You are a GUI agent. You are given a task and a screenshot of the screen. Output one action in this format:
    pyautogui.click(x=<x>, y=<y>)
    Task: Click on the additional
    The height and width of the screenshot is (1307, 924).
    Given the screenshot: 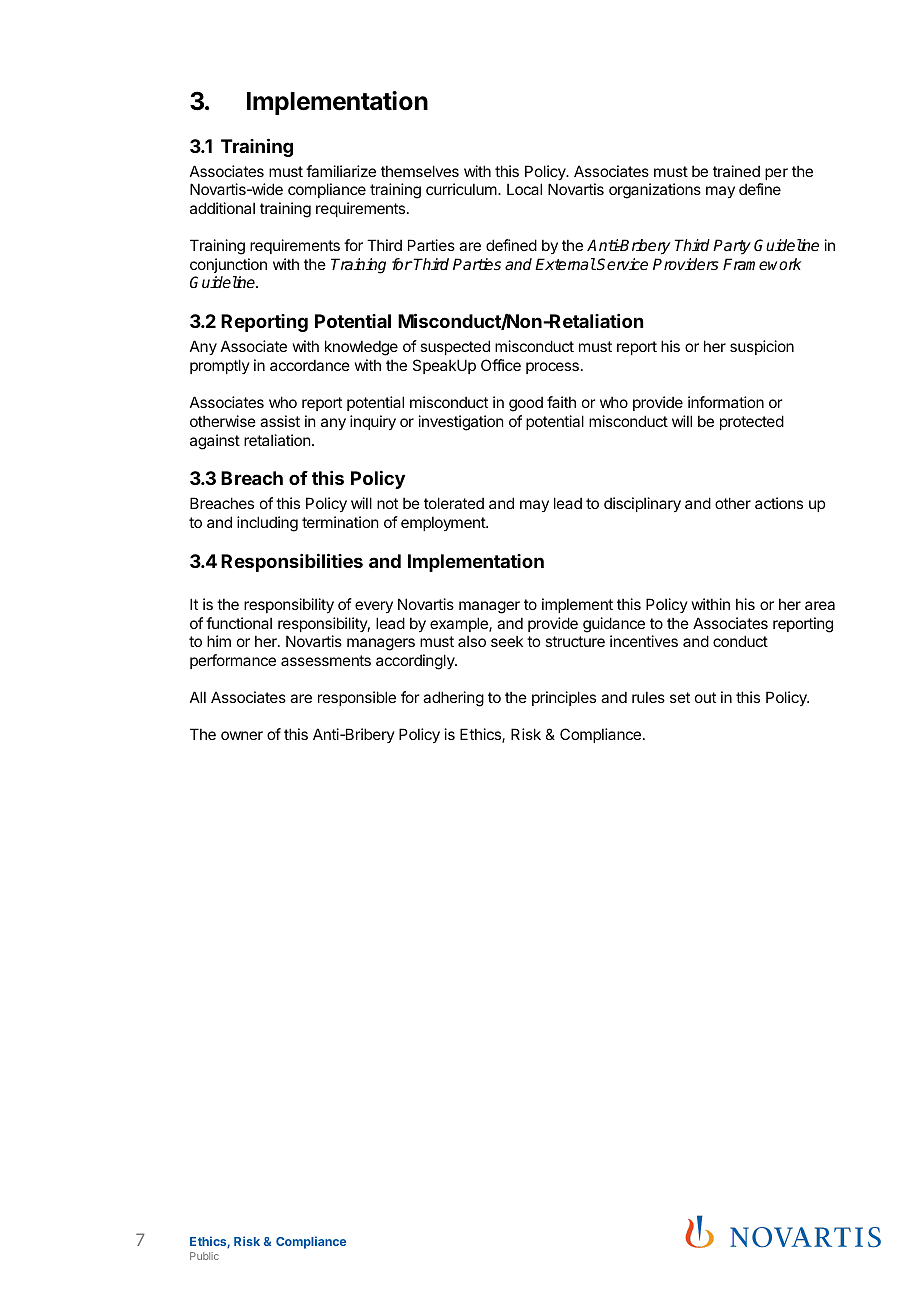 What is the action you would take?
    pyautogui.click(x=222, y=208)
